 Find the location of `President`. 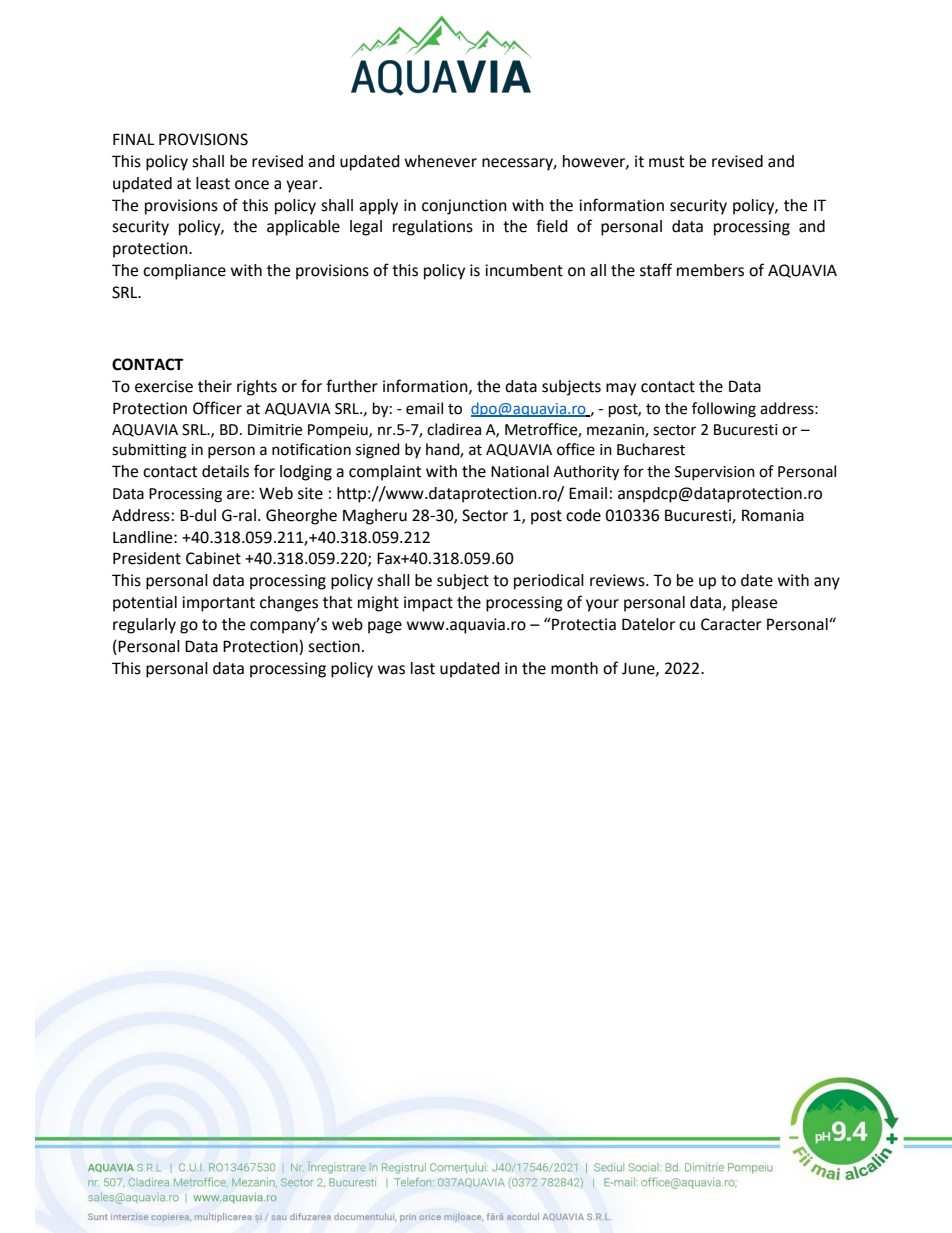

President is located at coordinates (147, 558).
